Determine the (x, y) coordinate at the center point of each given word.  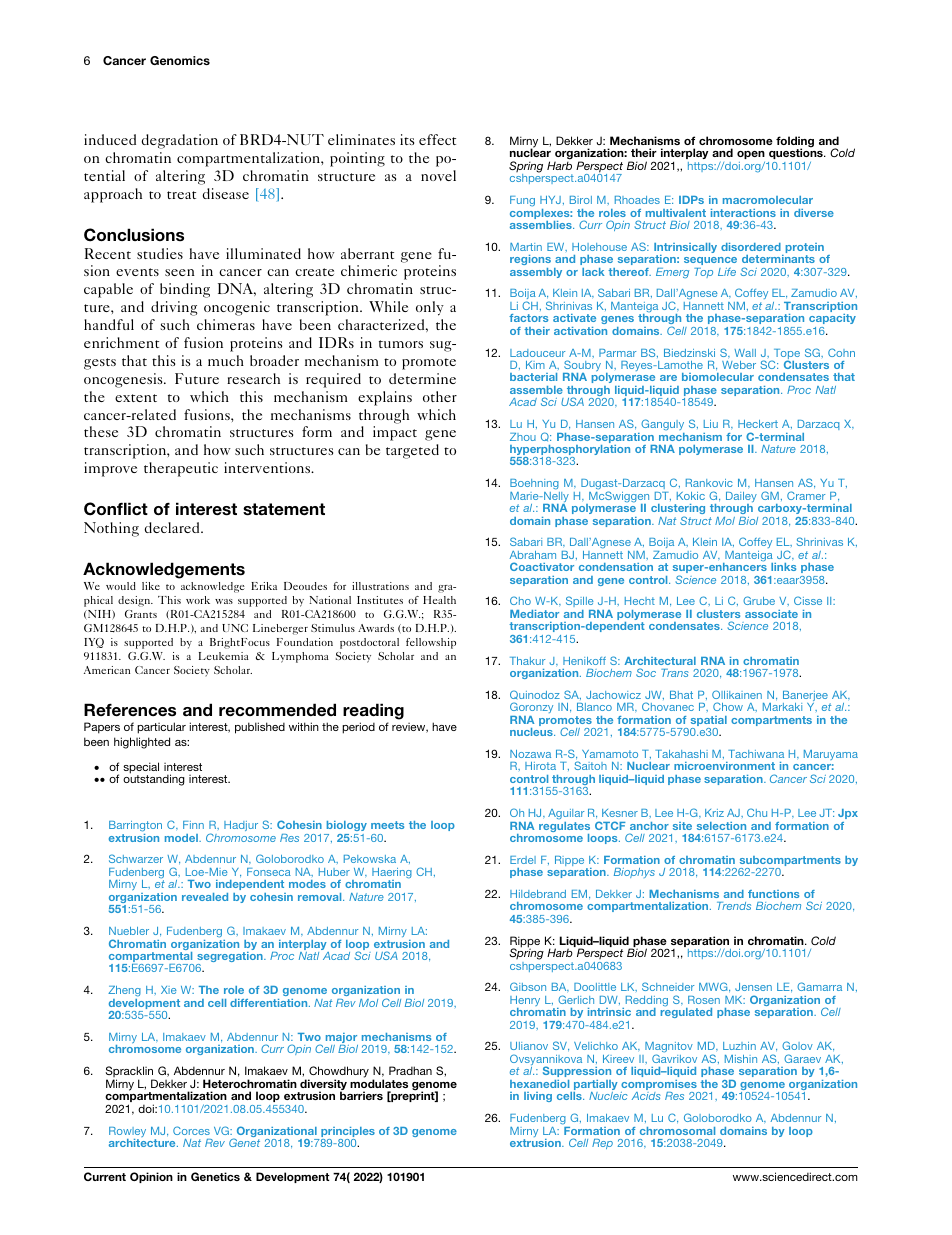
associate (771, 614)
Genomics (180, 60)
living (538, 1097)
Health (439, 600)
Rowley (127, 1133)
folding (795, 143)
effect (437, 139)
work (198, 600)
